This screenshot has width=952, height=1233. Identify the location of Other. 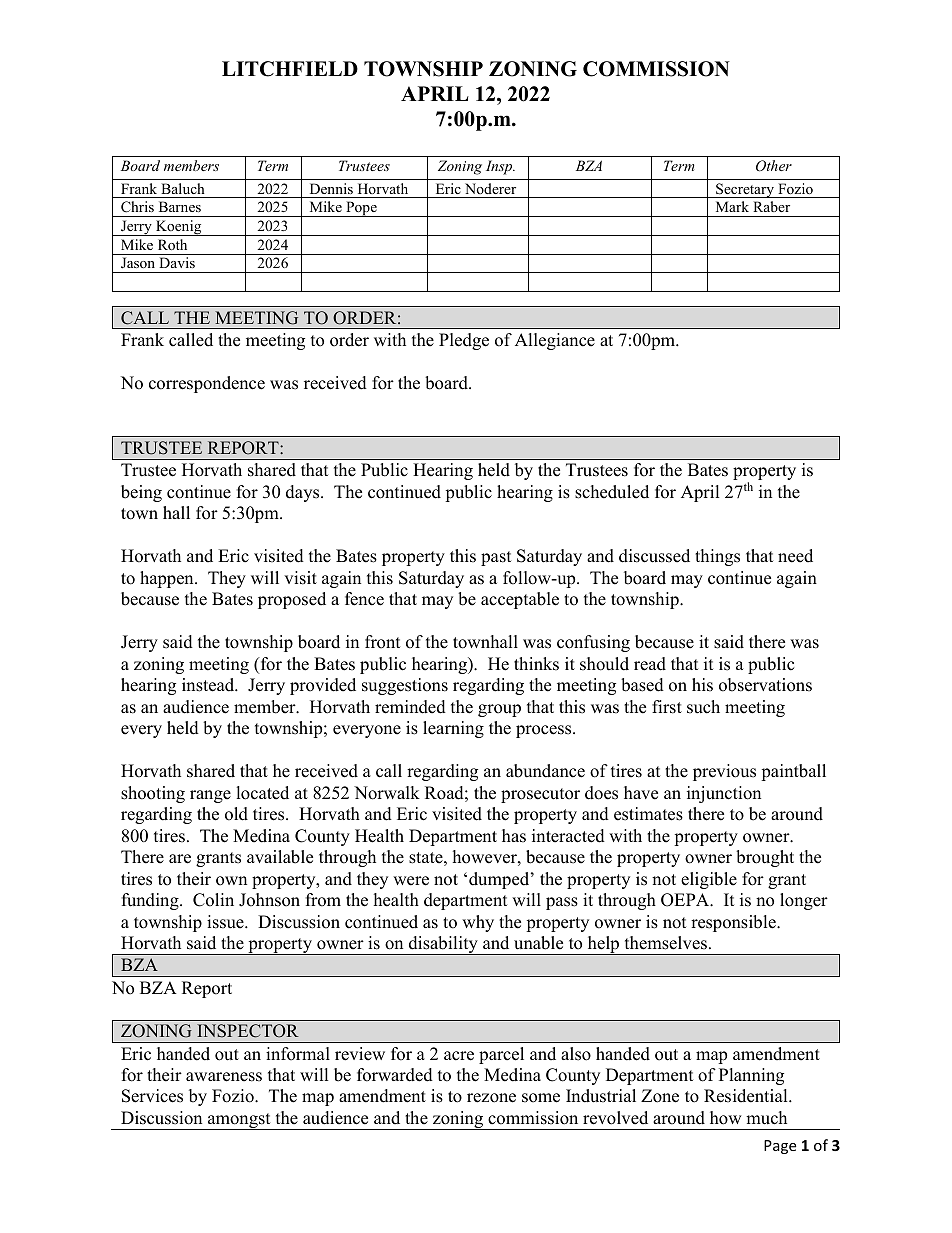
(774, 166).
